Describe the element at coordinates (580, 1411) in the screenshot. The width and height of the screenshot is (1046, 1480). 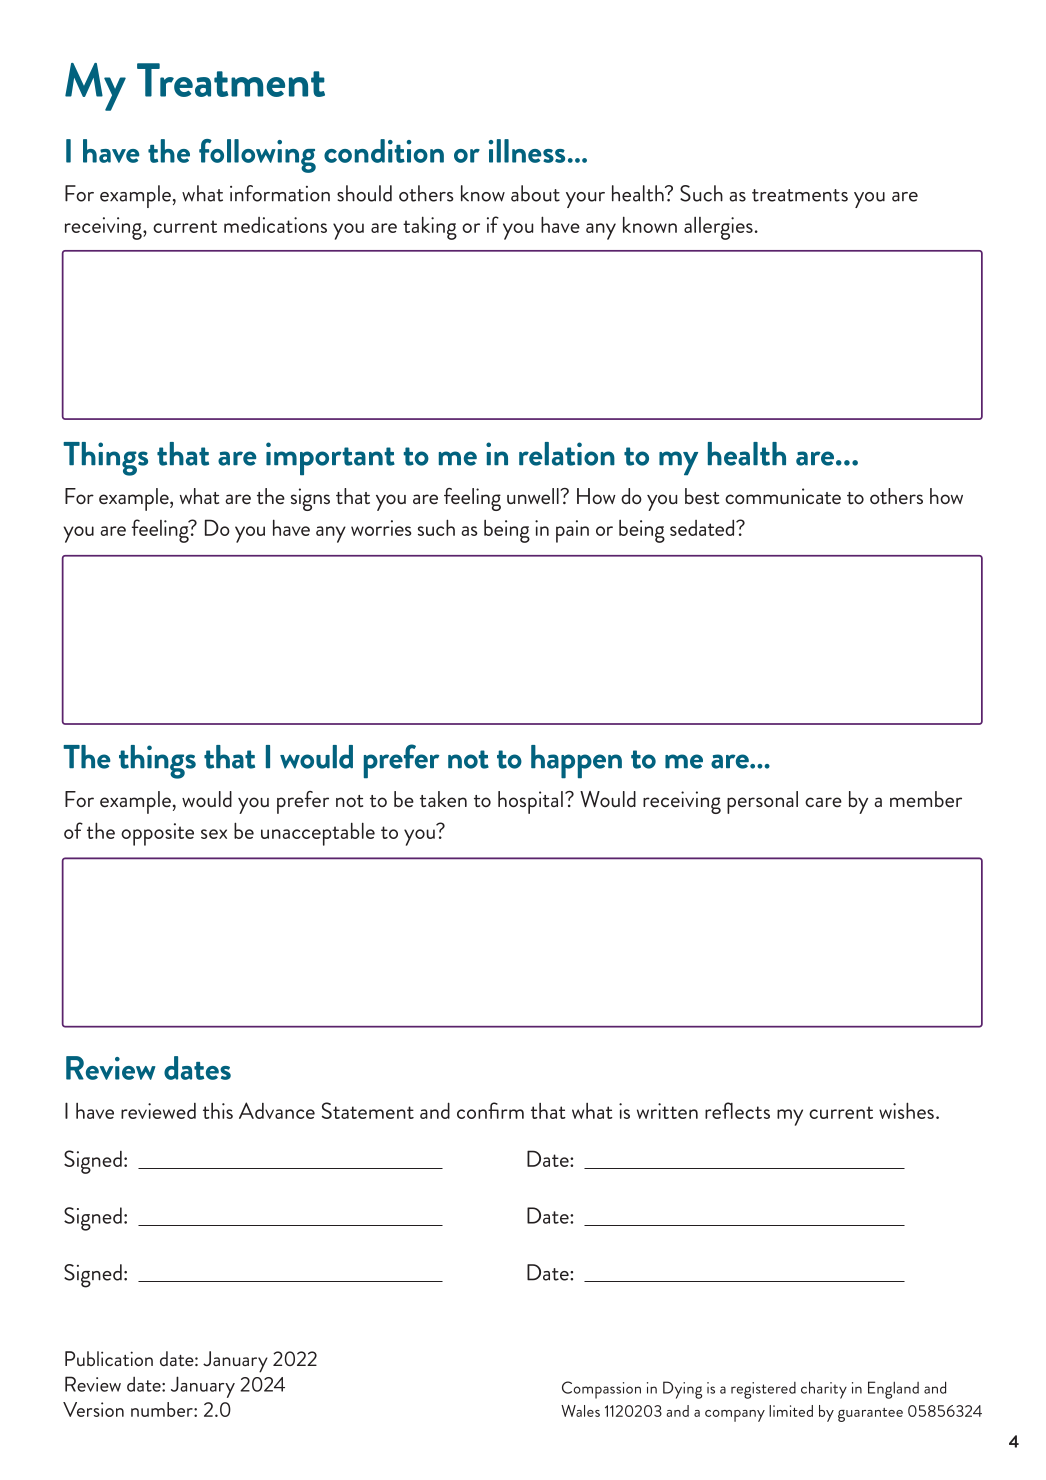
I see `Wales` at that location.
